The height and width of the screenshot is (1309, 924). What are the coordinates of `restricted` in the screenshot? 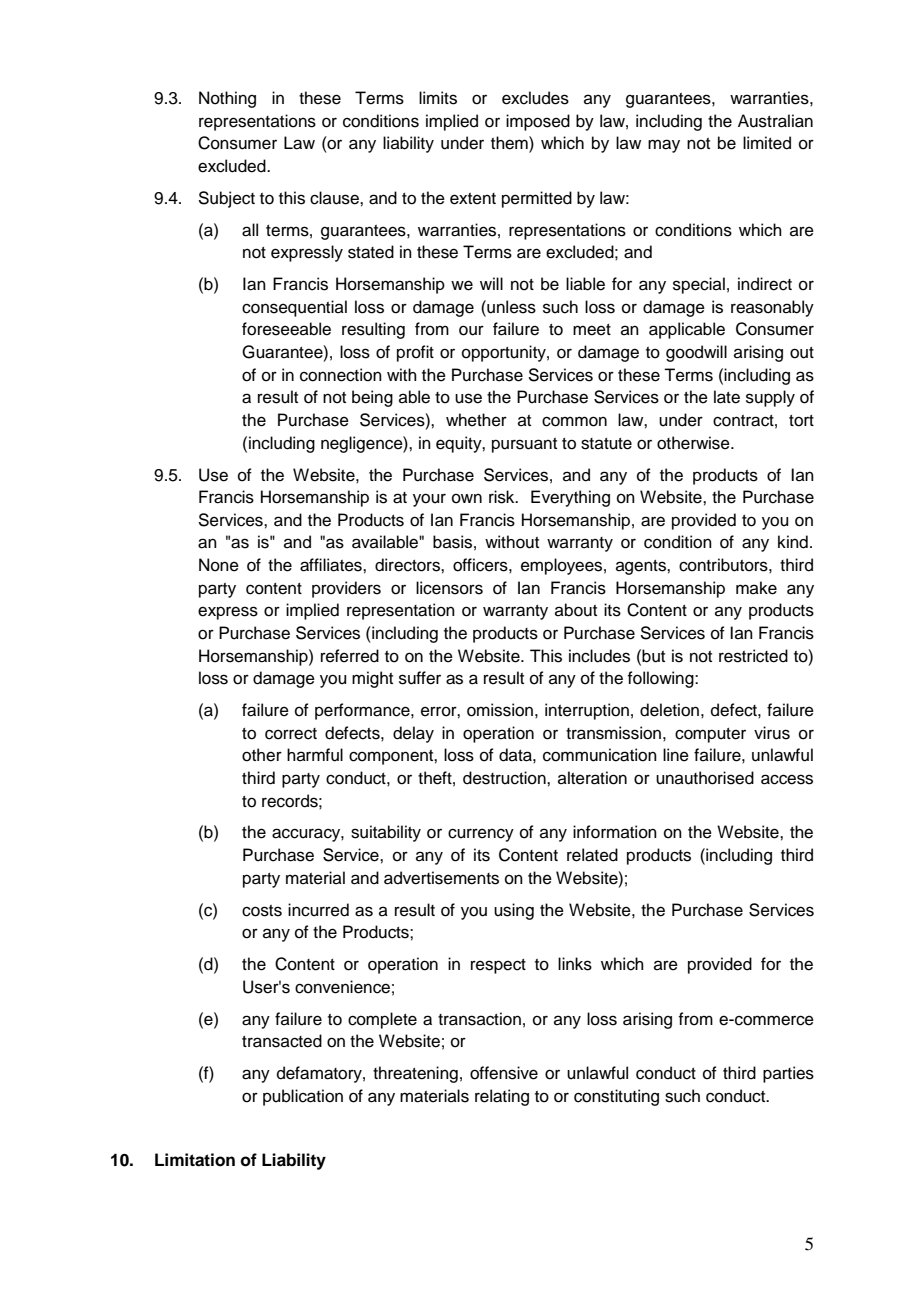 It's located at (753, 656).
